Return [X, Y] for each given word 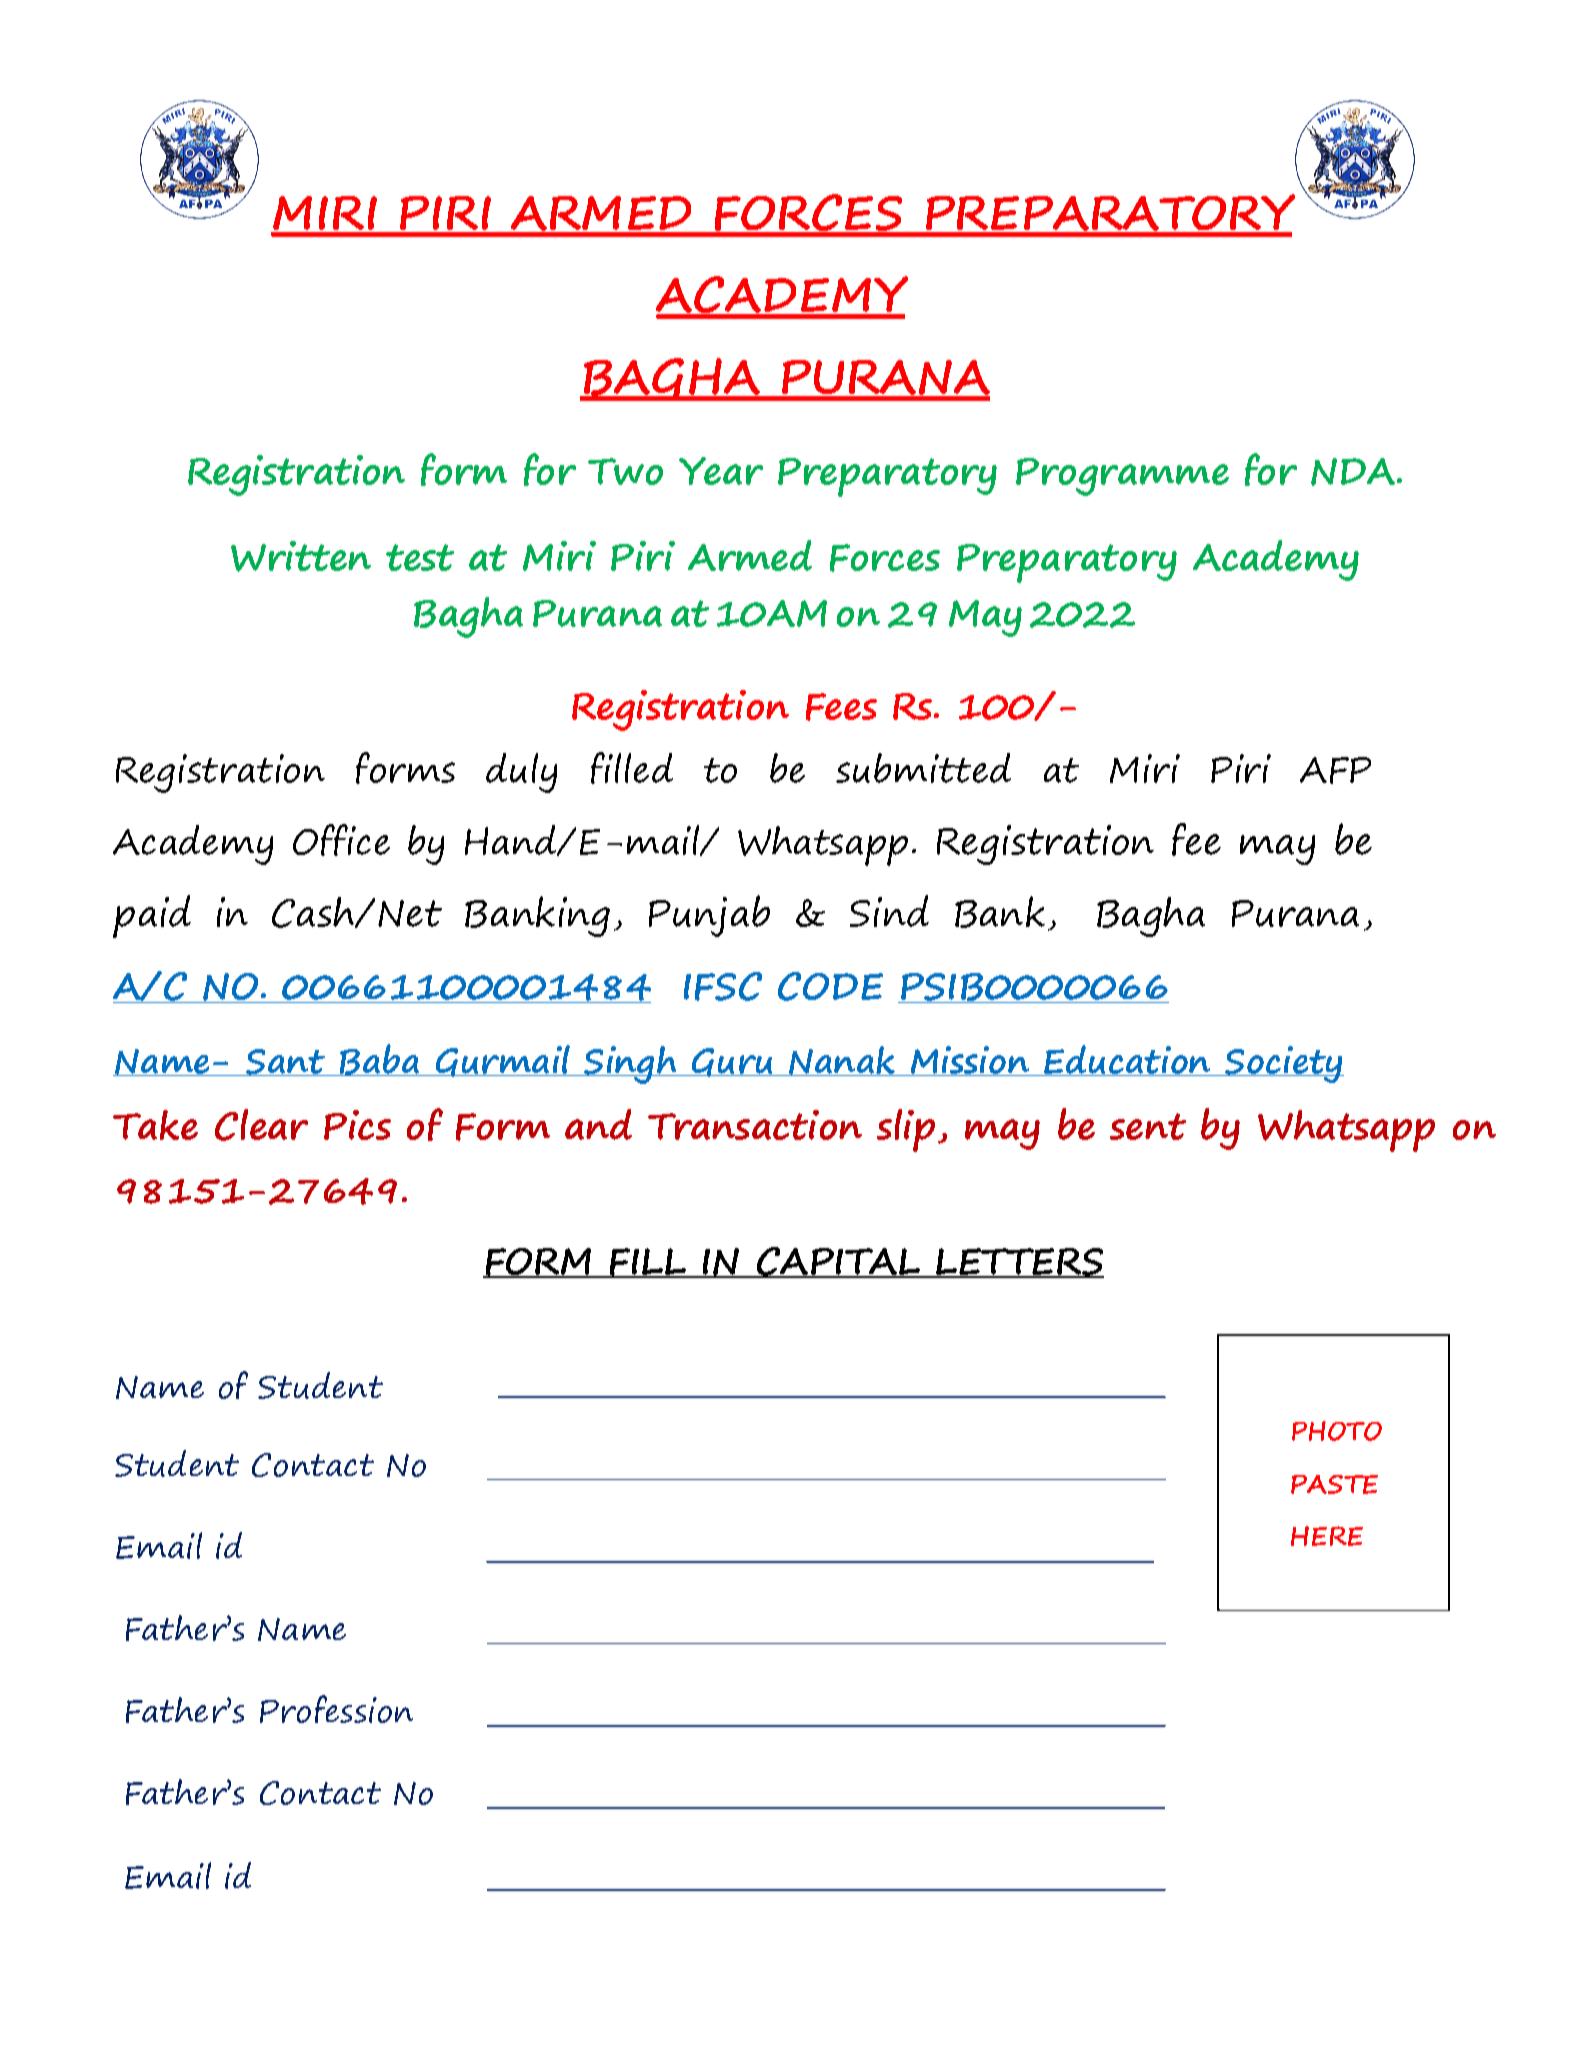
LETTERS [1019, 1263]
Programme [1122, 477]
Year [721, 471]
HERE [1327, 1536]
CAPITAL [838, 1262]
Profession [336, 1709]
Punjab [709, 916]
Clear [261, 1125]
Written [301, 556]
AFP [1335, 770]
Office [341, 840]
